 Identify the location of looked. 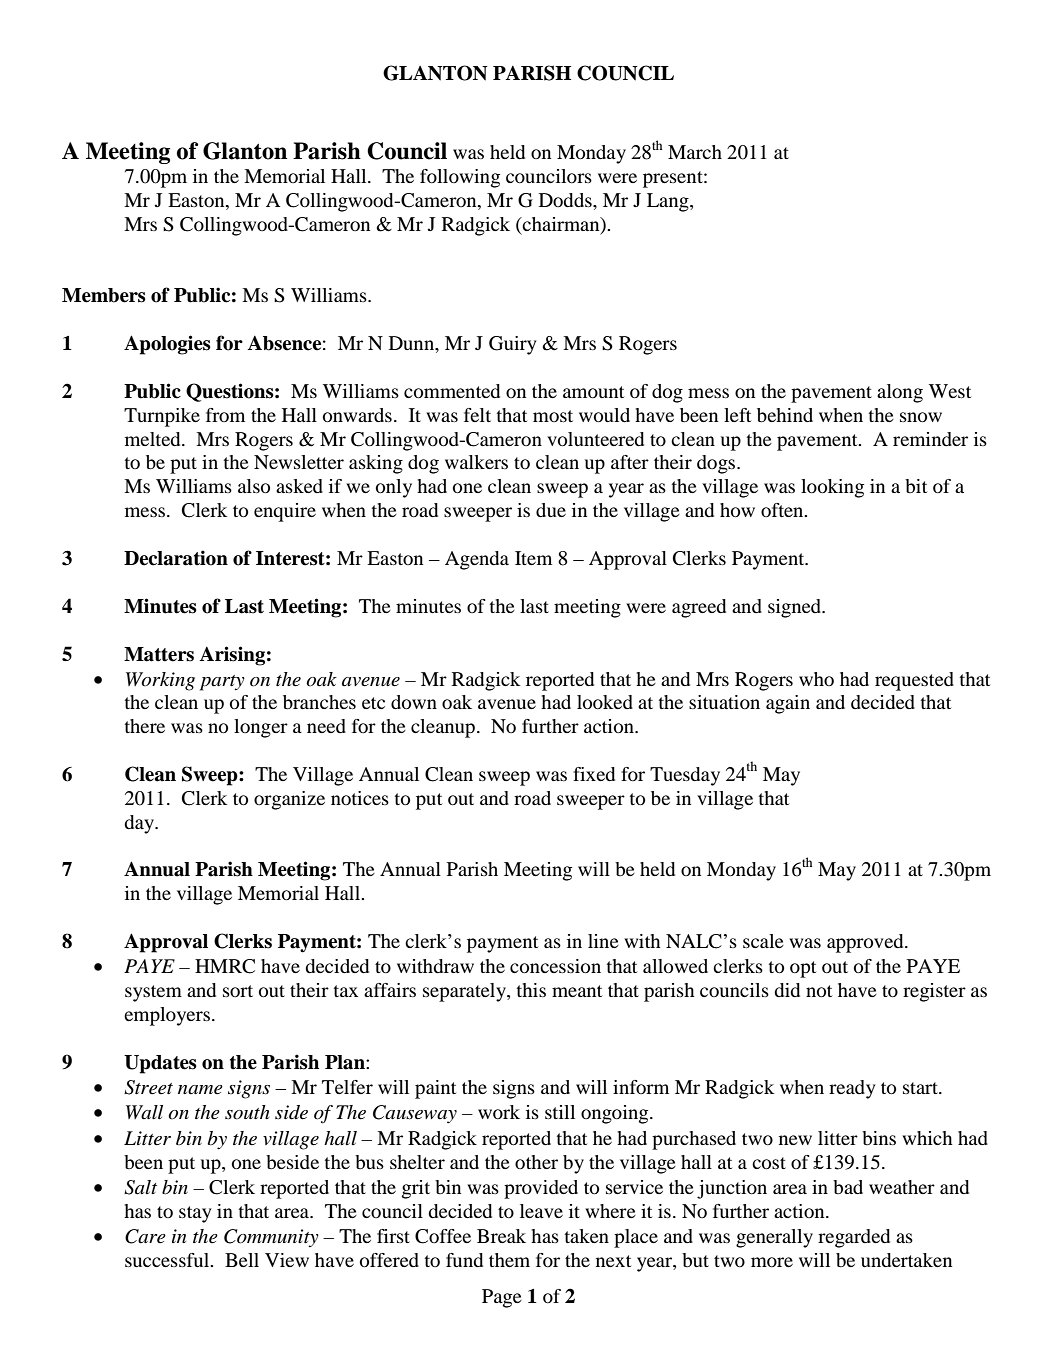
(605, 702).
